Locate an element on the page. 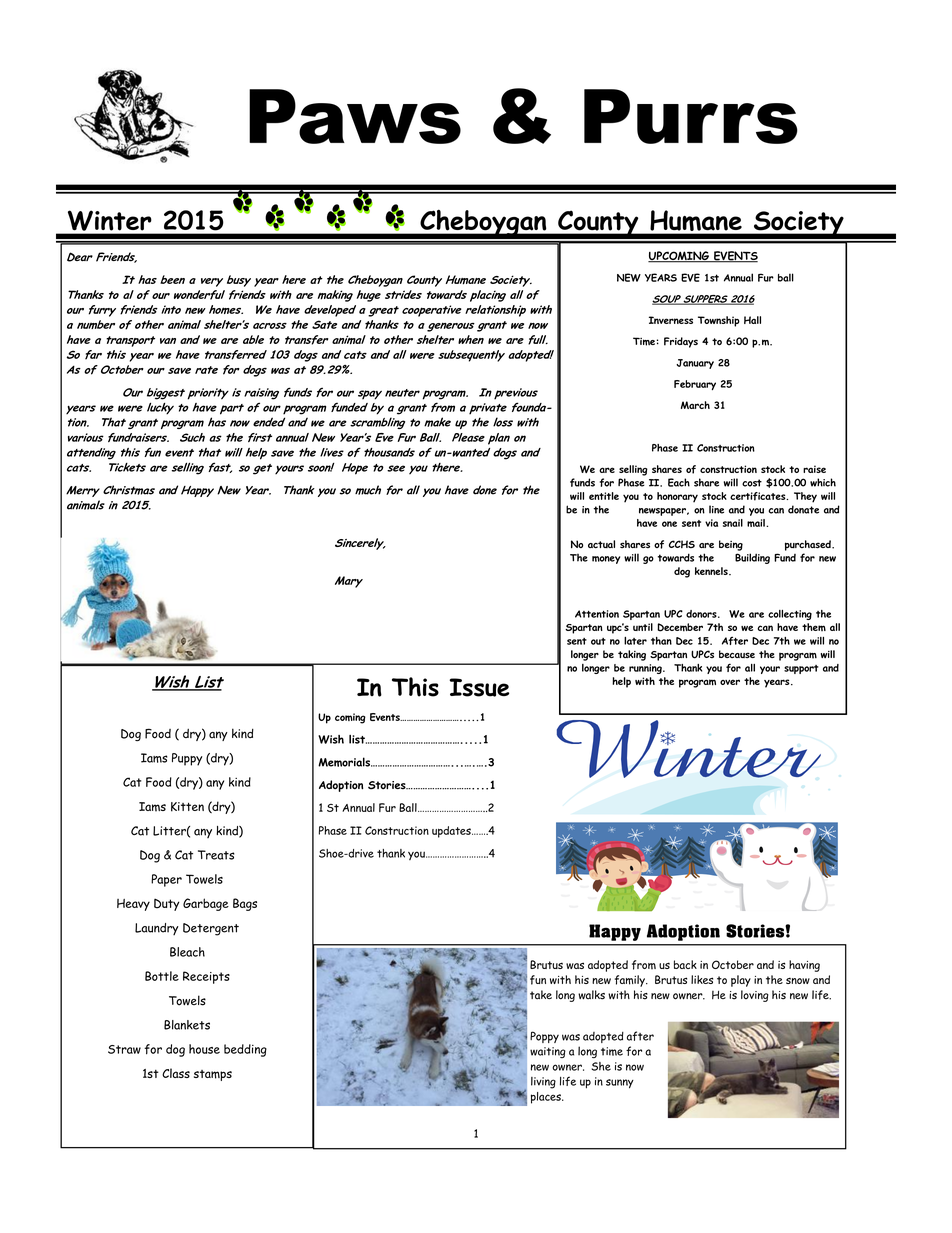 This page has width=952, height=1233. entitle is located at coordinates (604, 496).
